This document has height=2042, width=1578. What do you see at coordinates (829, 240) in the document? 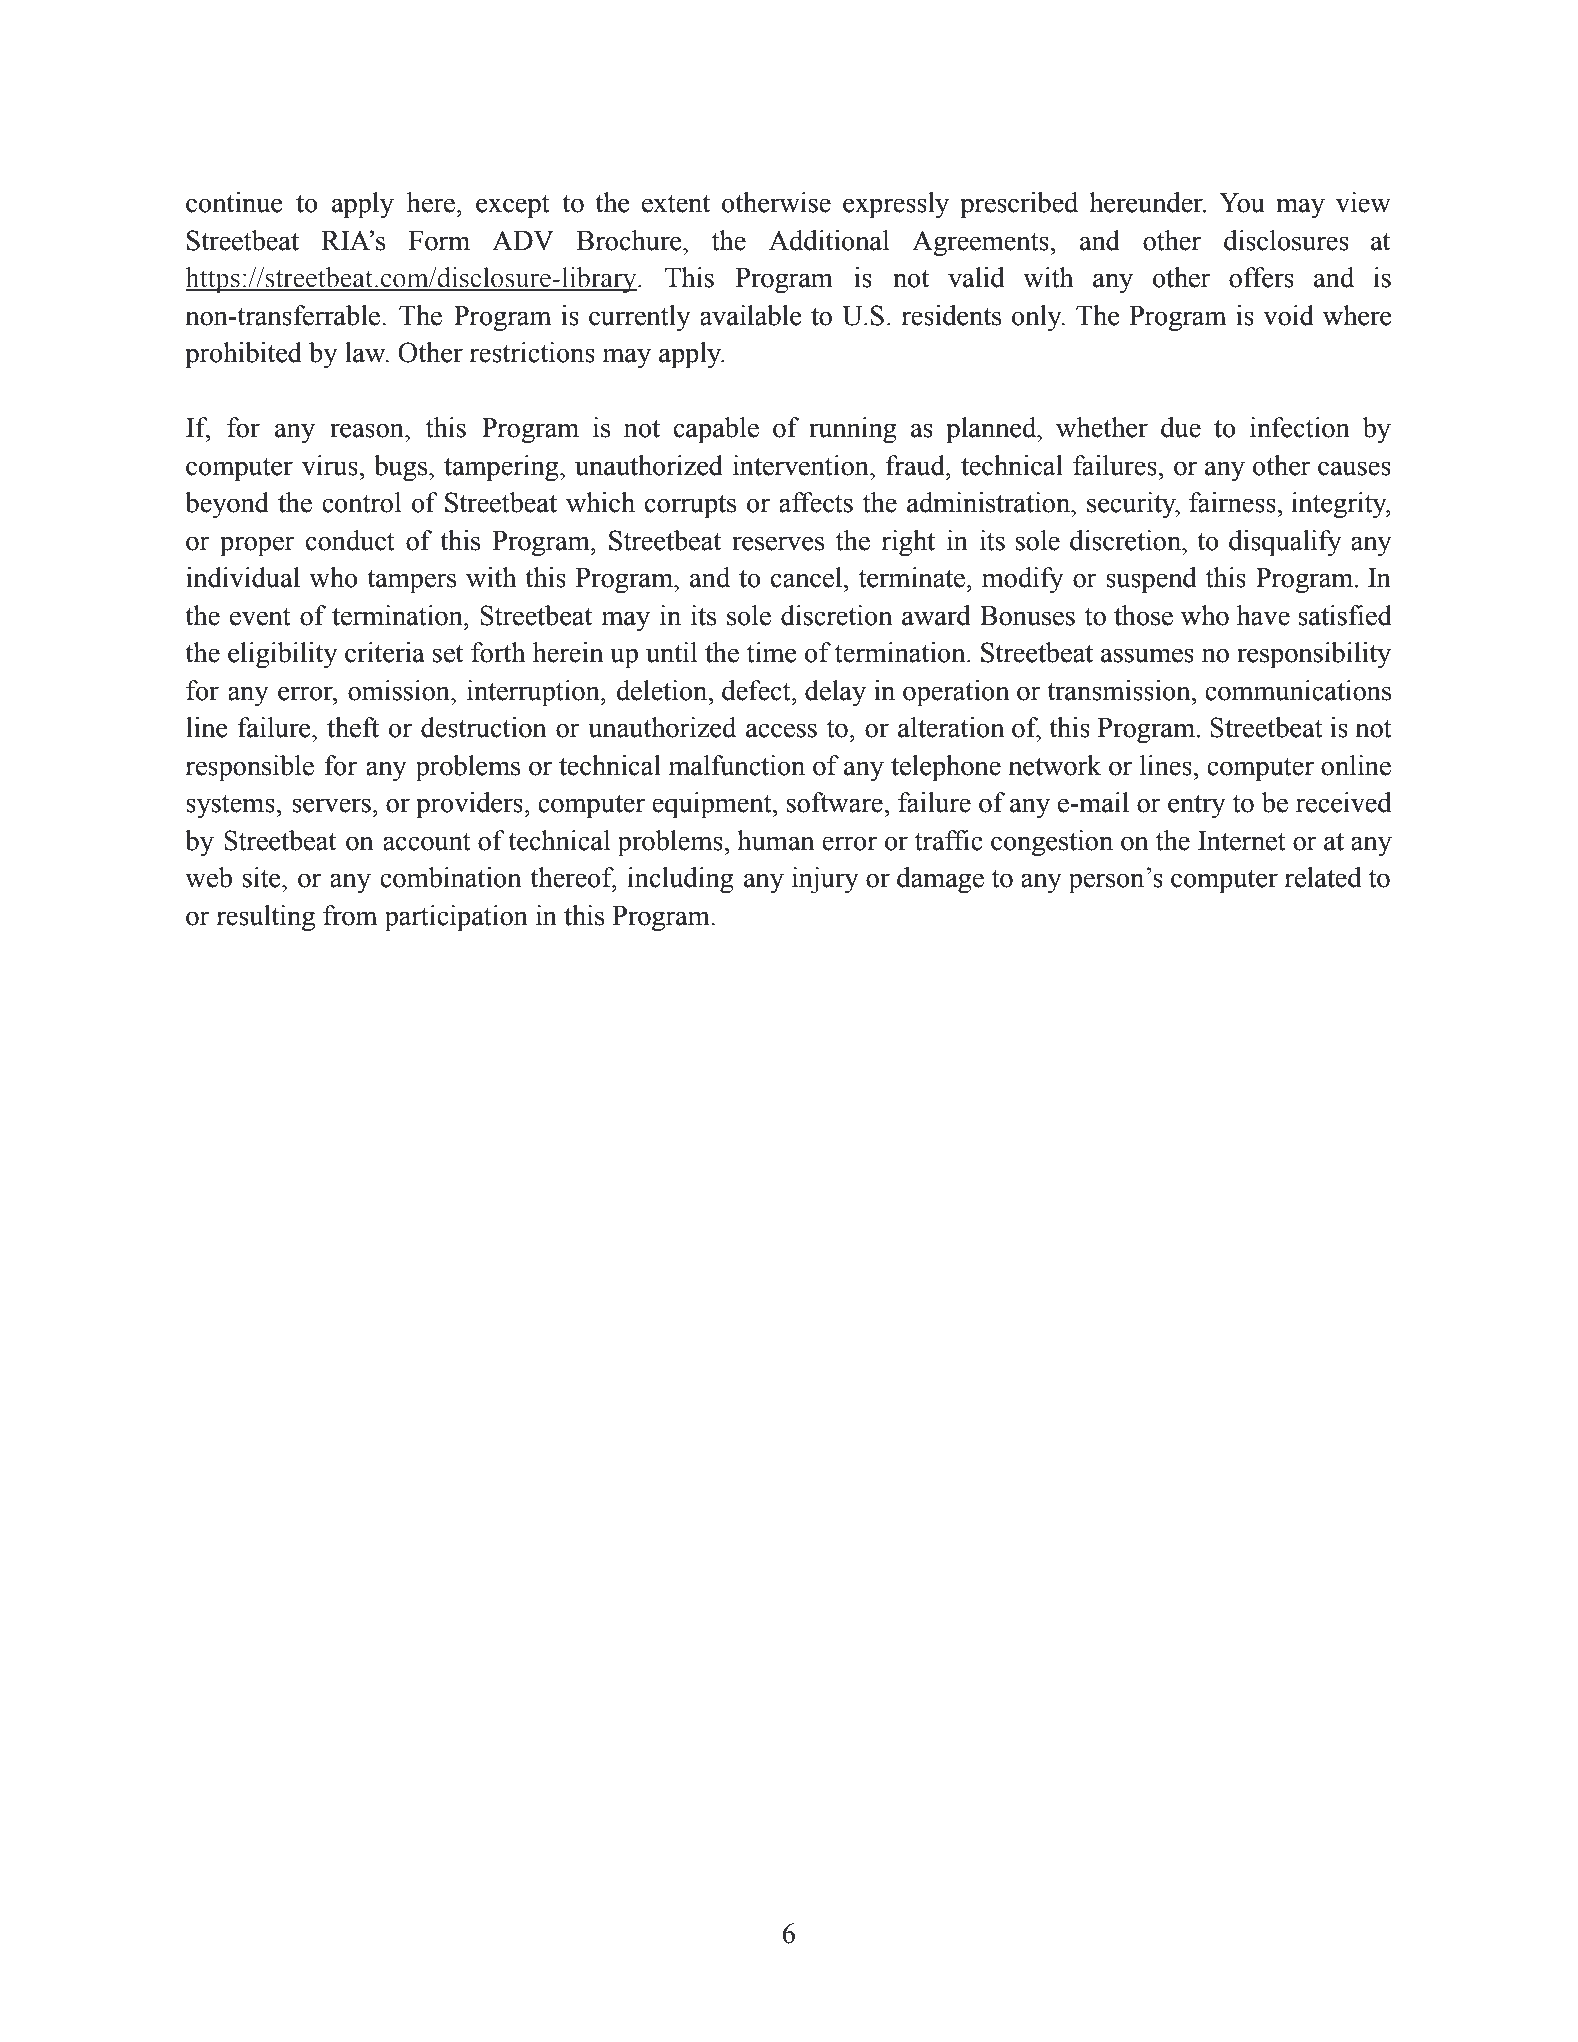
I see `Additional` at bounding box center [829, 240].
